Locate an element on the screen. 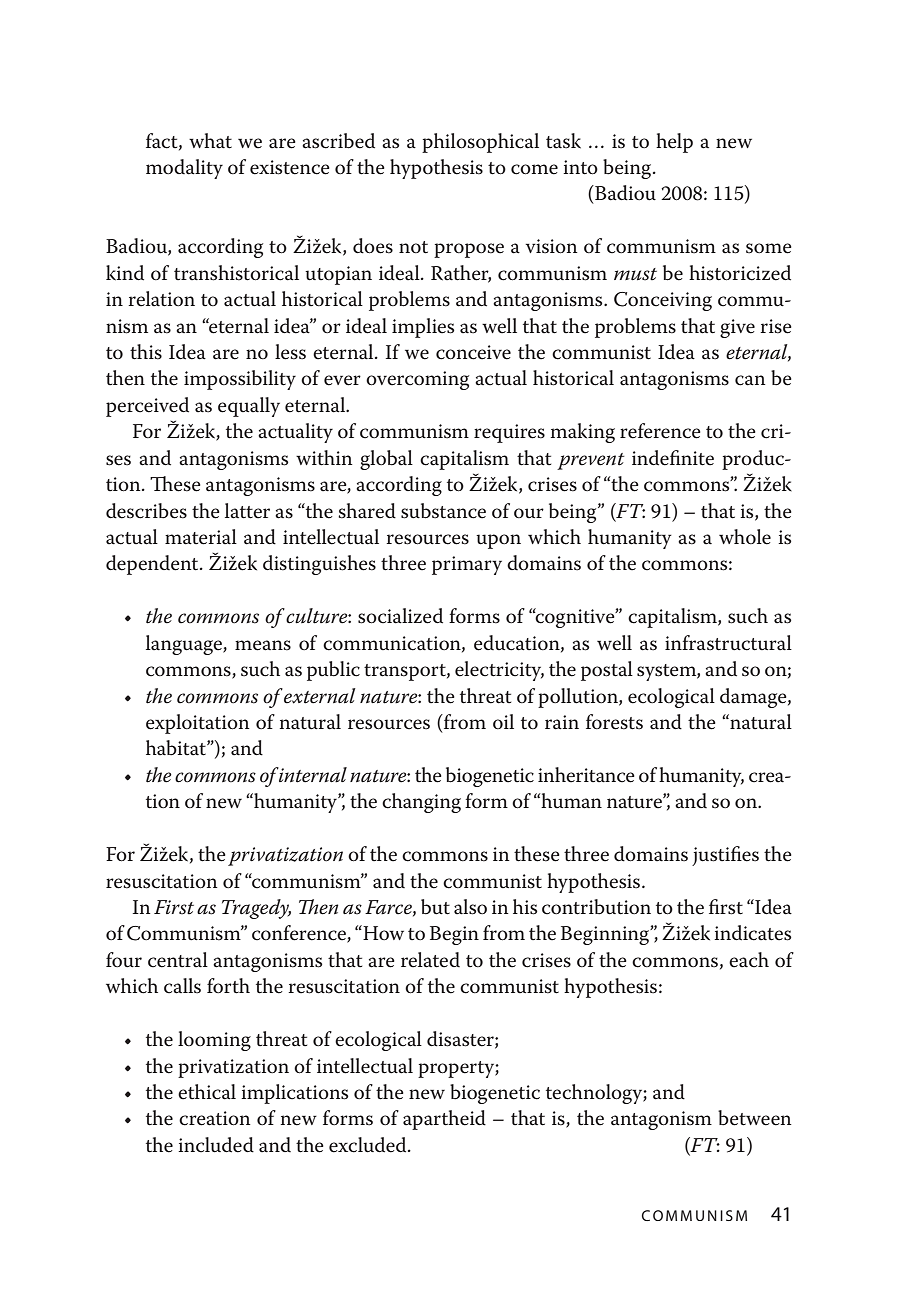 This screenshot has width=924, height=1311. ethical is located at coordinates (207, 1092).
